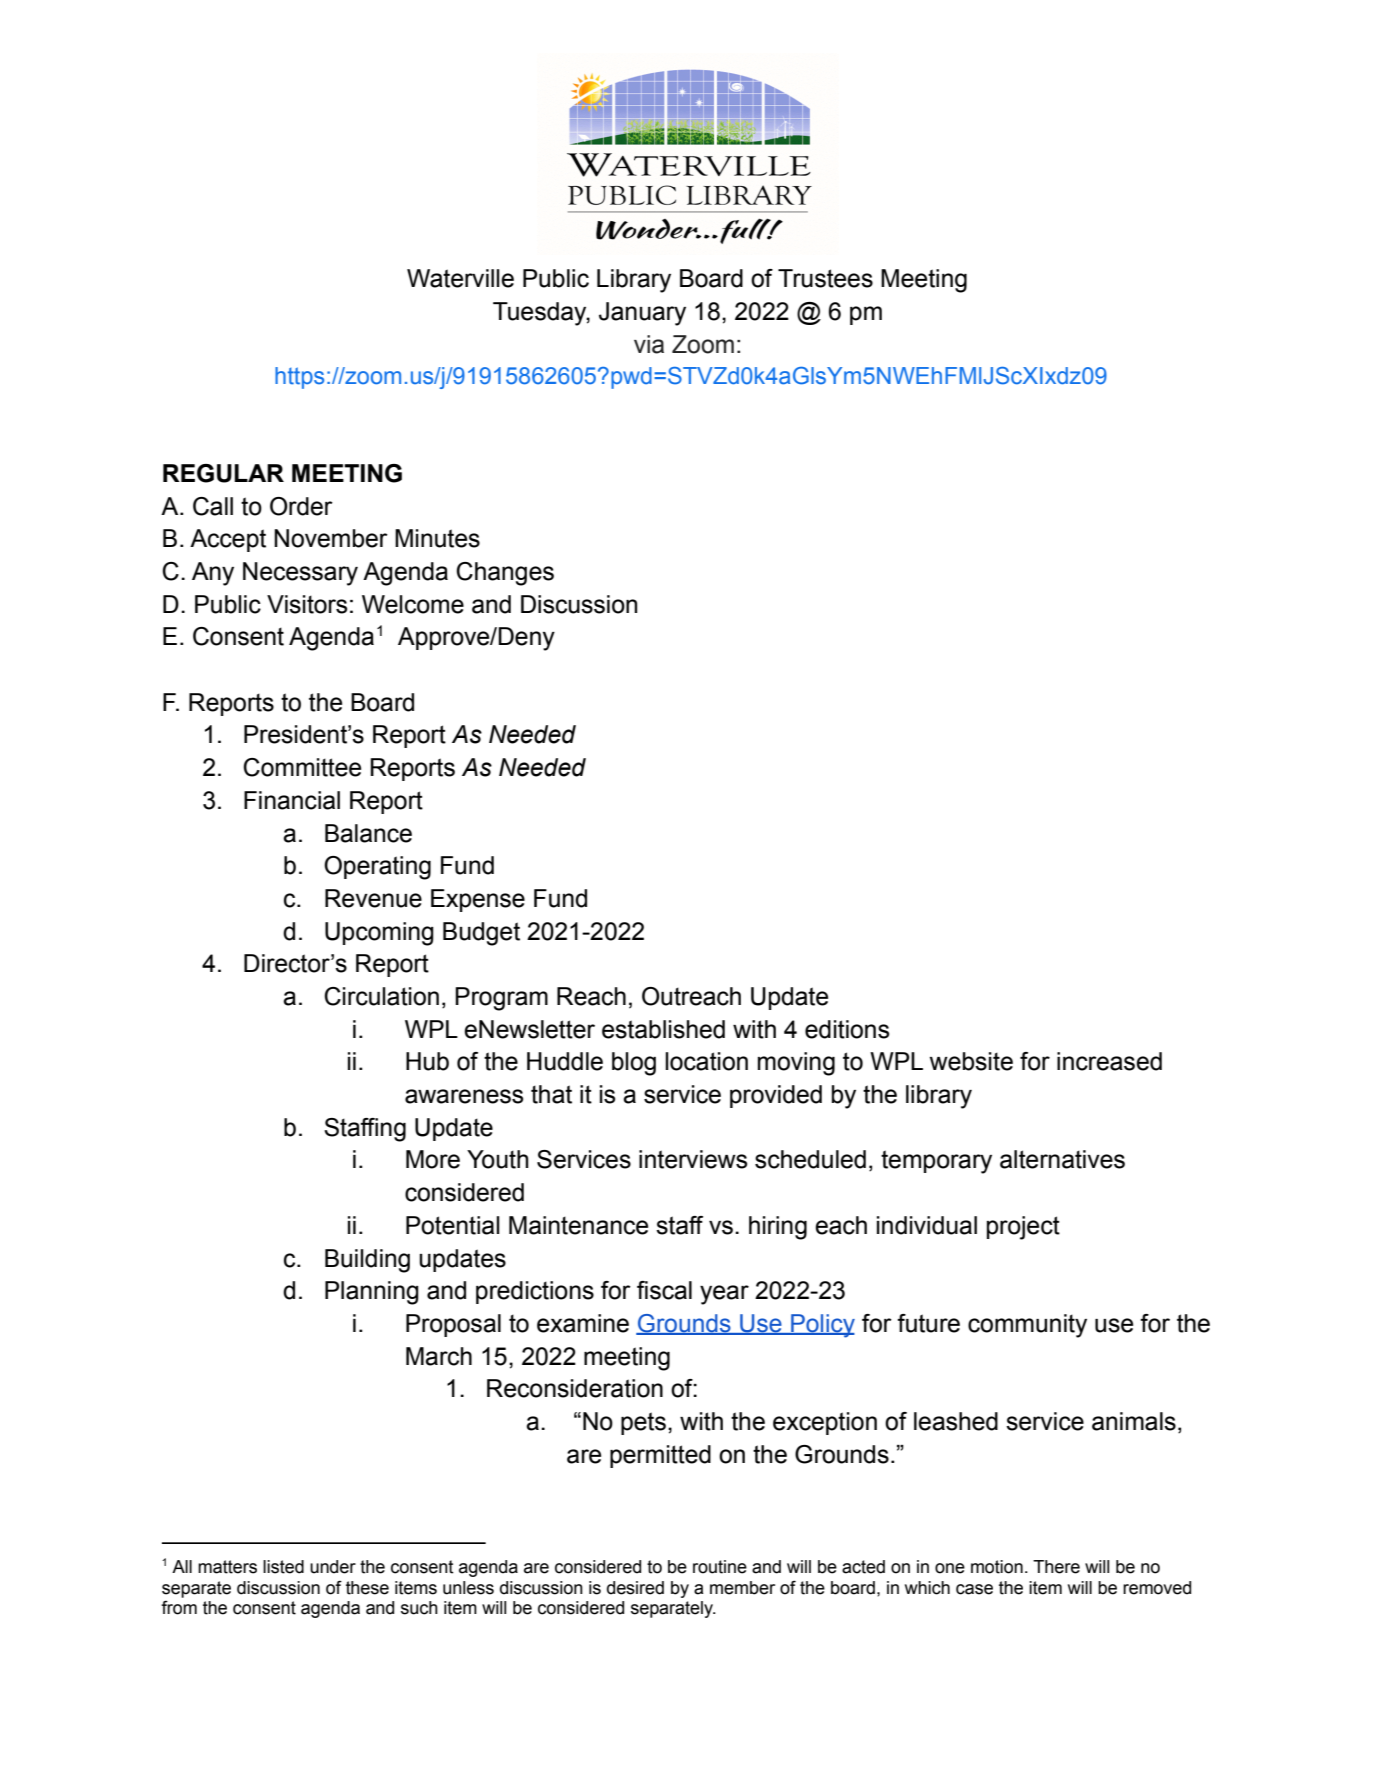 The image size is (1376, 1780). Describe the element at coordinates (664, 1290) in the document. I see `fiscal` at that location.
